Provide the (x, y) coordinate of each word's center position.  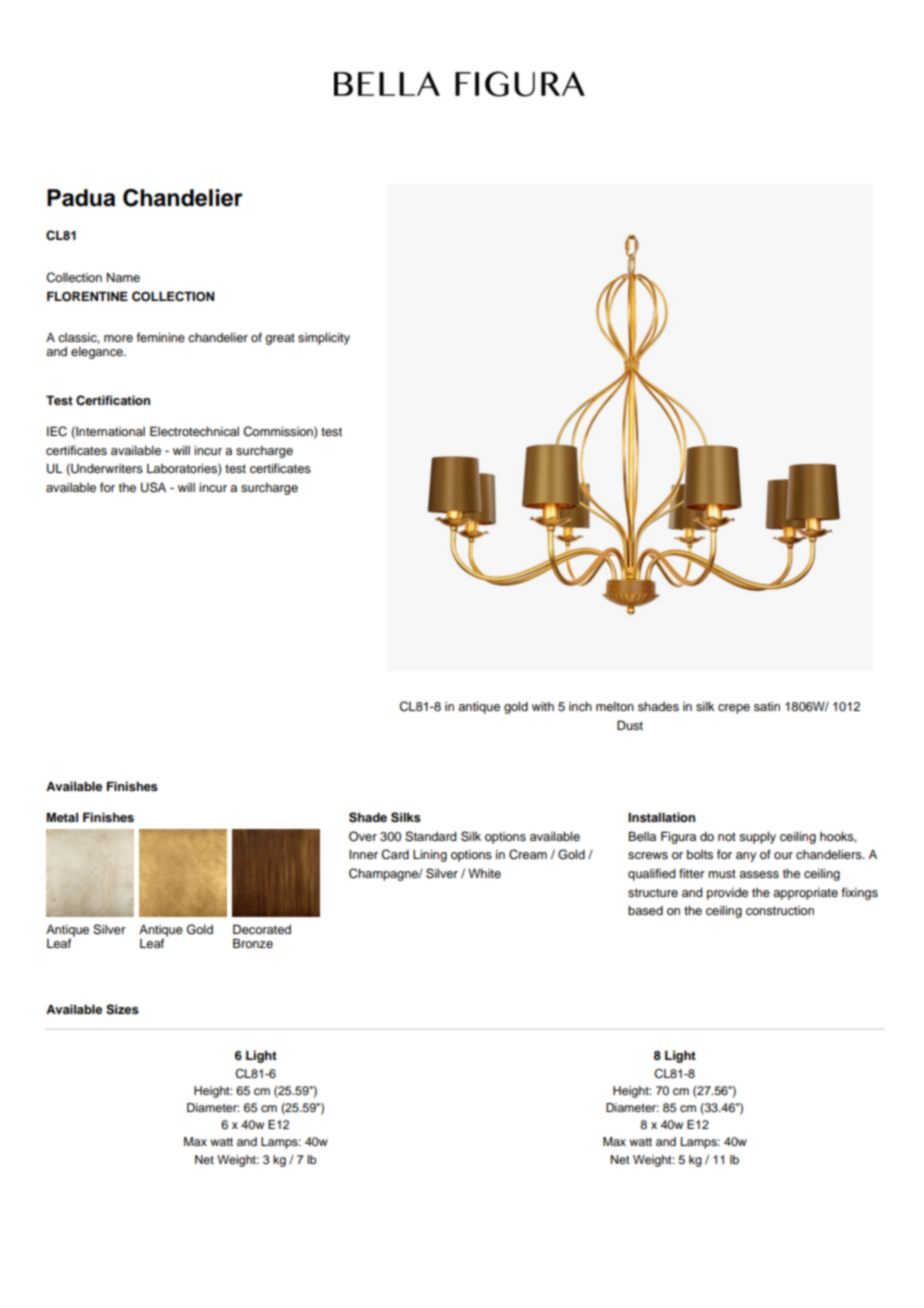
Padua (81, 198)
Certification (113, 400)
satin (767, 706)
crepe (734, 709)
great (280, 339)
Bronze (253, 943)
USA (153, 487)
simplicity (324, 339)
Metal (62, 817)
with (543, 706)
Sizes (122, 1009)
